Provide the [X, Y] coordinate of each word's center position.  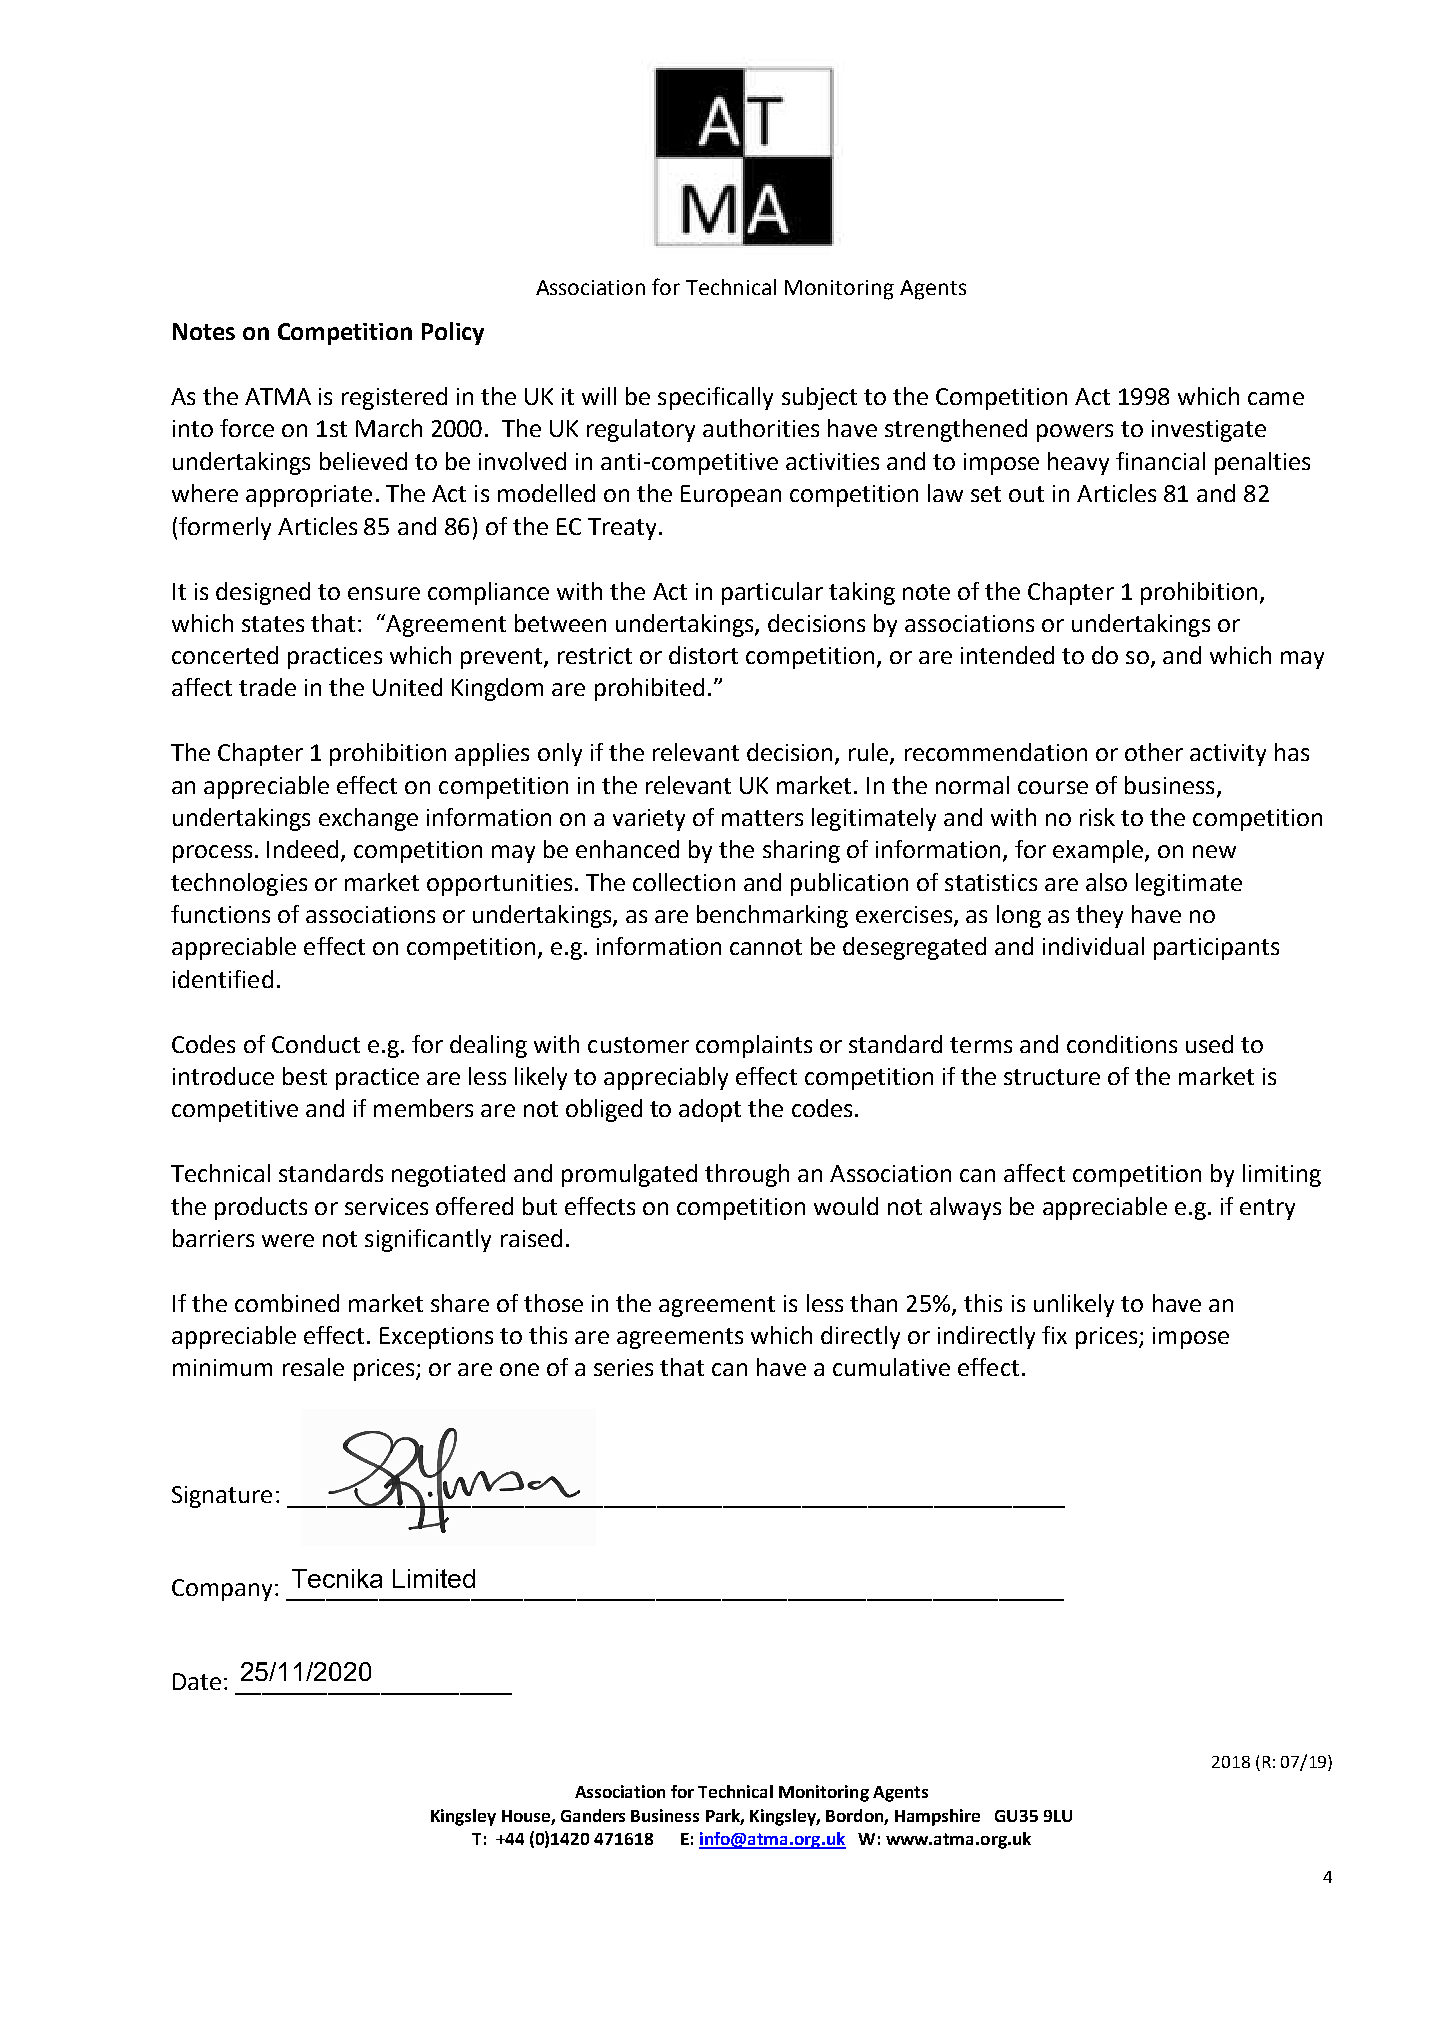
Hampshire [937, 1817]
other [1154, 752]
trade [267, 687]
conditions [1122, 1044]
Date [197, 1681]
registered [394, 398]
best [305, 1076]
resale [313, 1367]
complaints [754, 1046]
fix [1054, 1335]
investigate [1209, 431]
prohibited [649, 689]
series [623, 1367]
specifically [715, 398]
